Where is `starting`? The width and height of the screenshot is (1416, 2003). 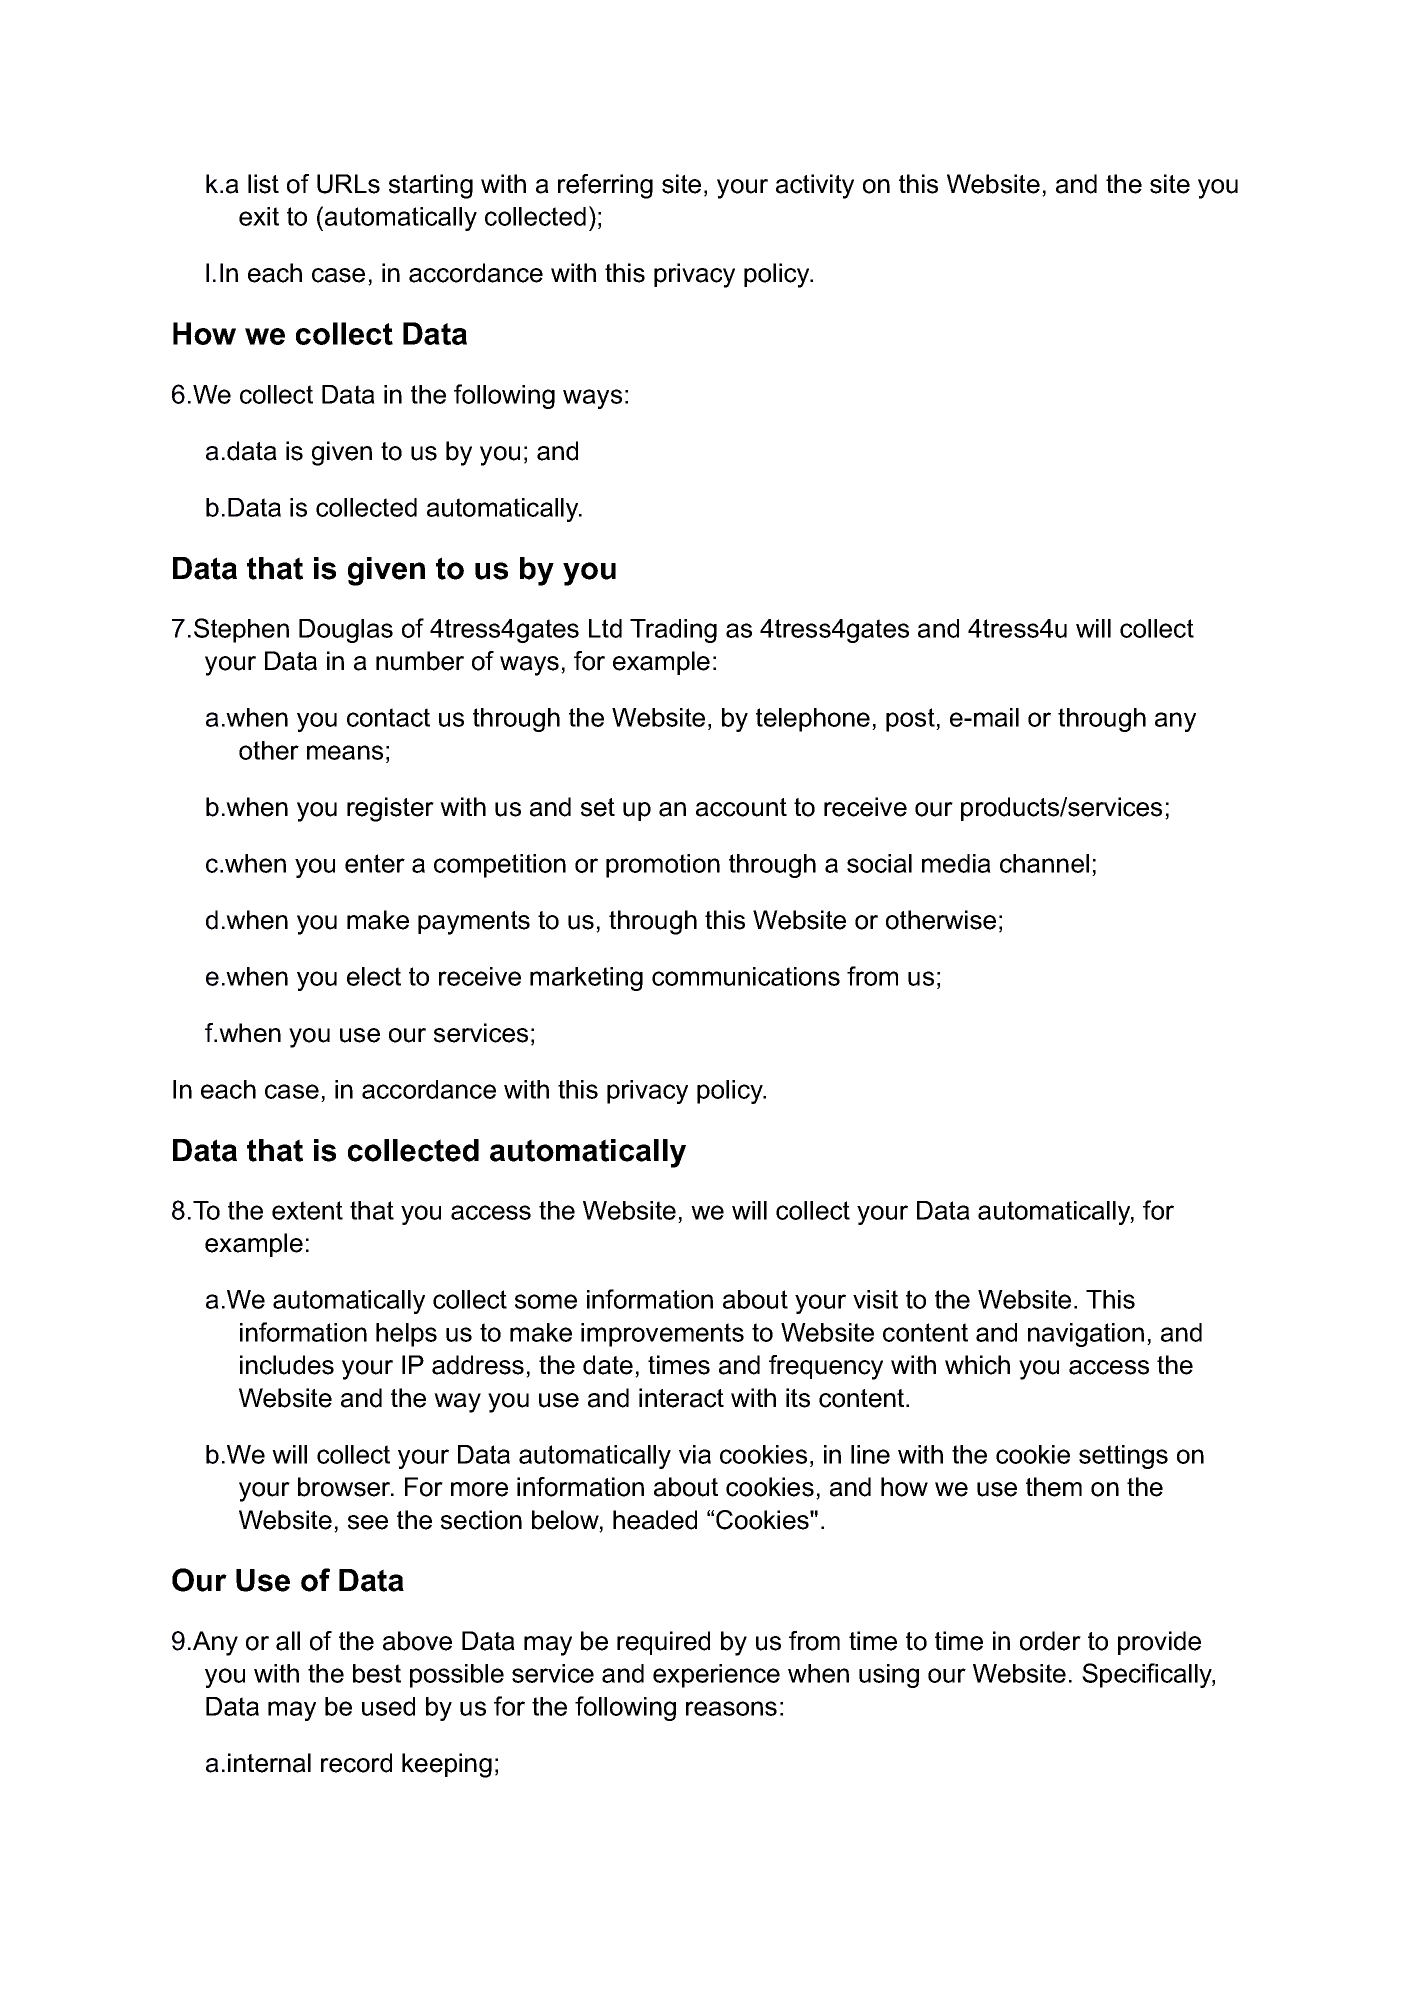 starting is located at coordinates (431, 186).
